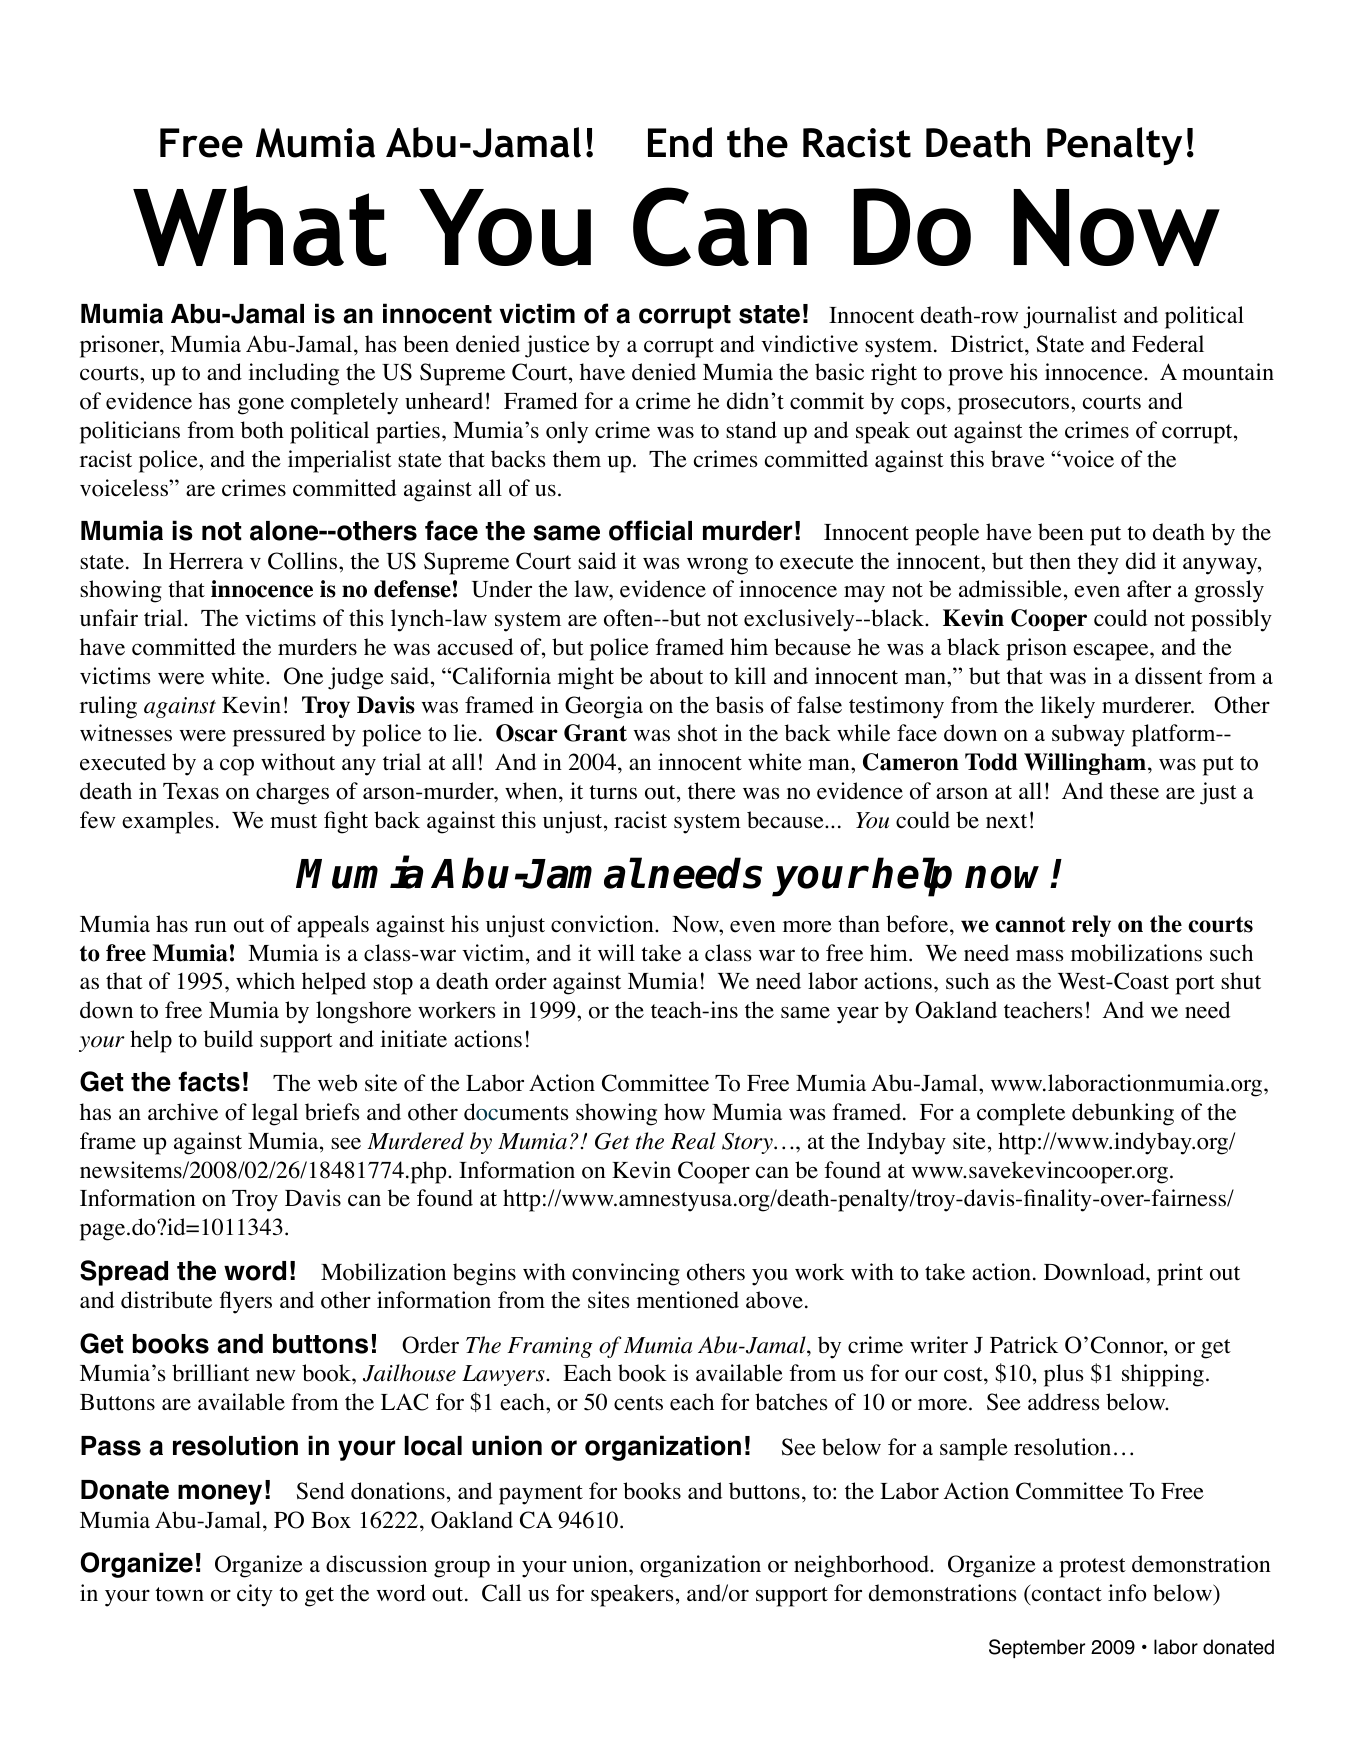 This screenshot has height=1754, width=1355. I want to click on Herrera, so click(206, 561).
